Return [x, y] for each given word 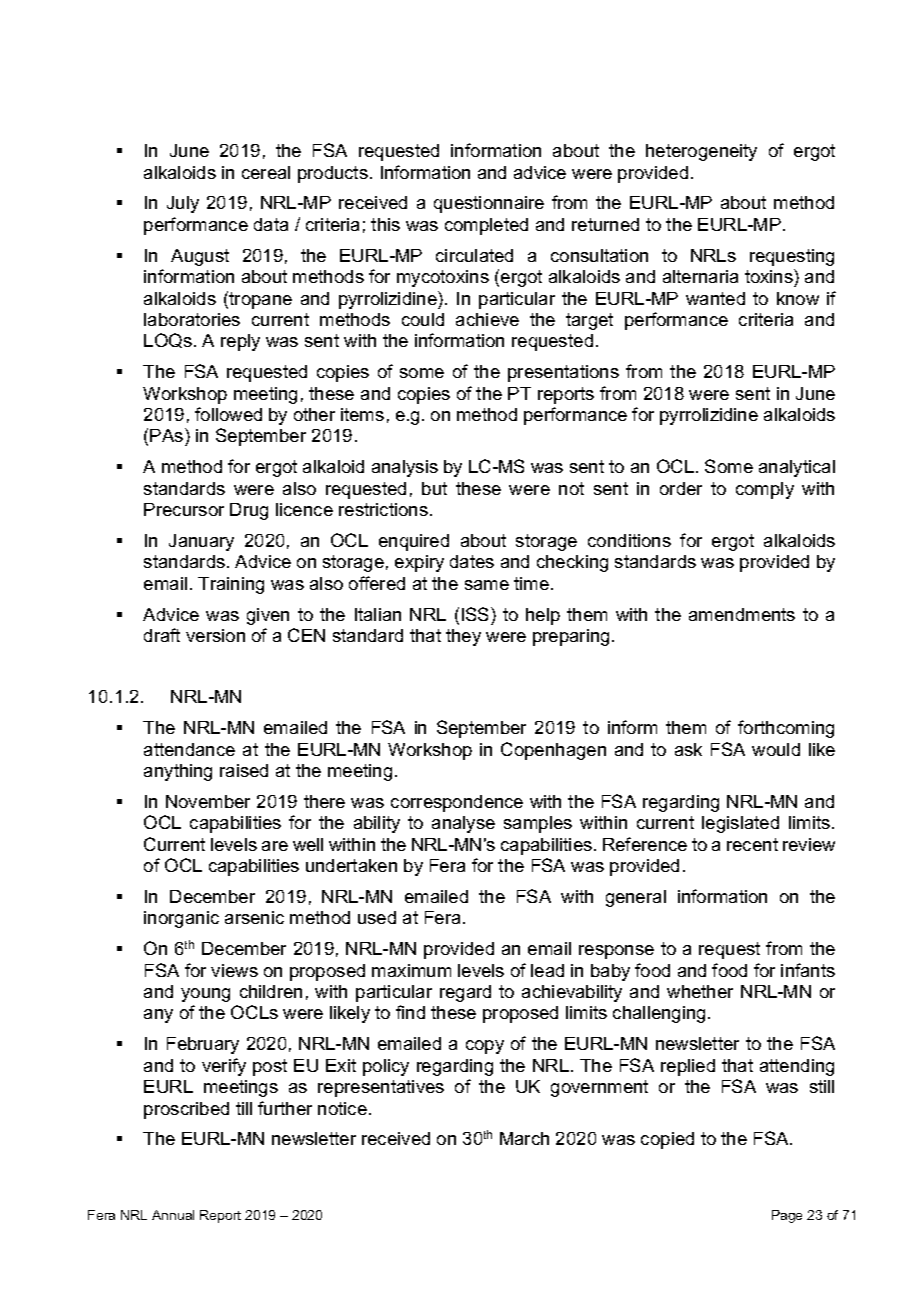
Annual [173, 1215]
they [463, 637]
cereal [266, 172]
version [215, 635]
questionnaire [489, 204]
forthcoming [786, 729]
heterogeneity [701, 152]
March [524, 1138]
